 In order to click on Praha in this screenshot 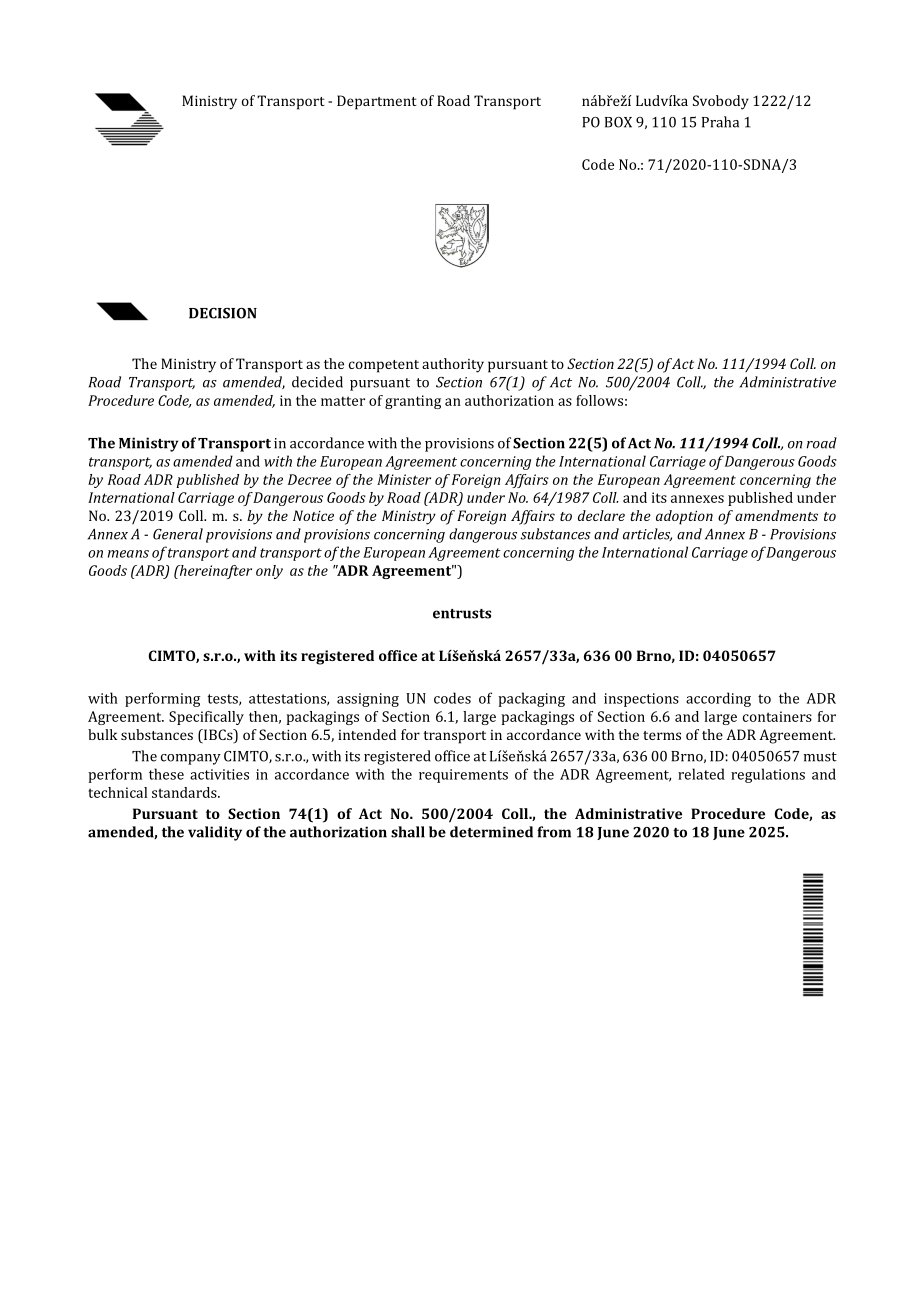, I will do `click(720, 122)`.
